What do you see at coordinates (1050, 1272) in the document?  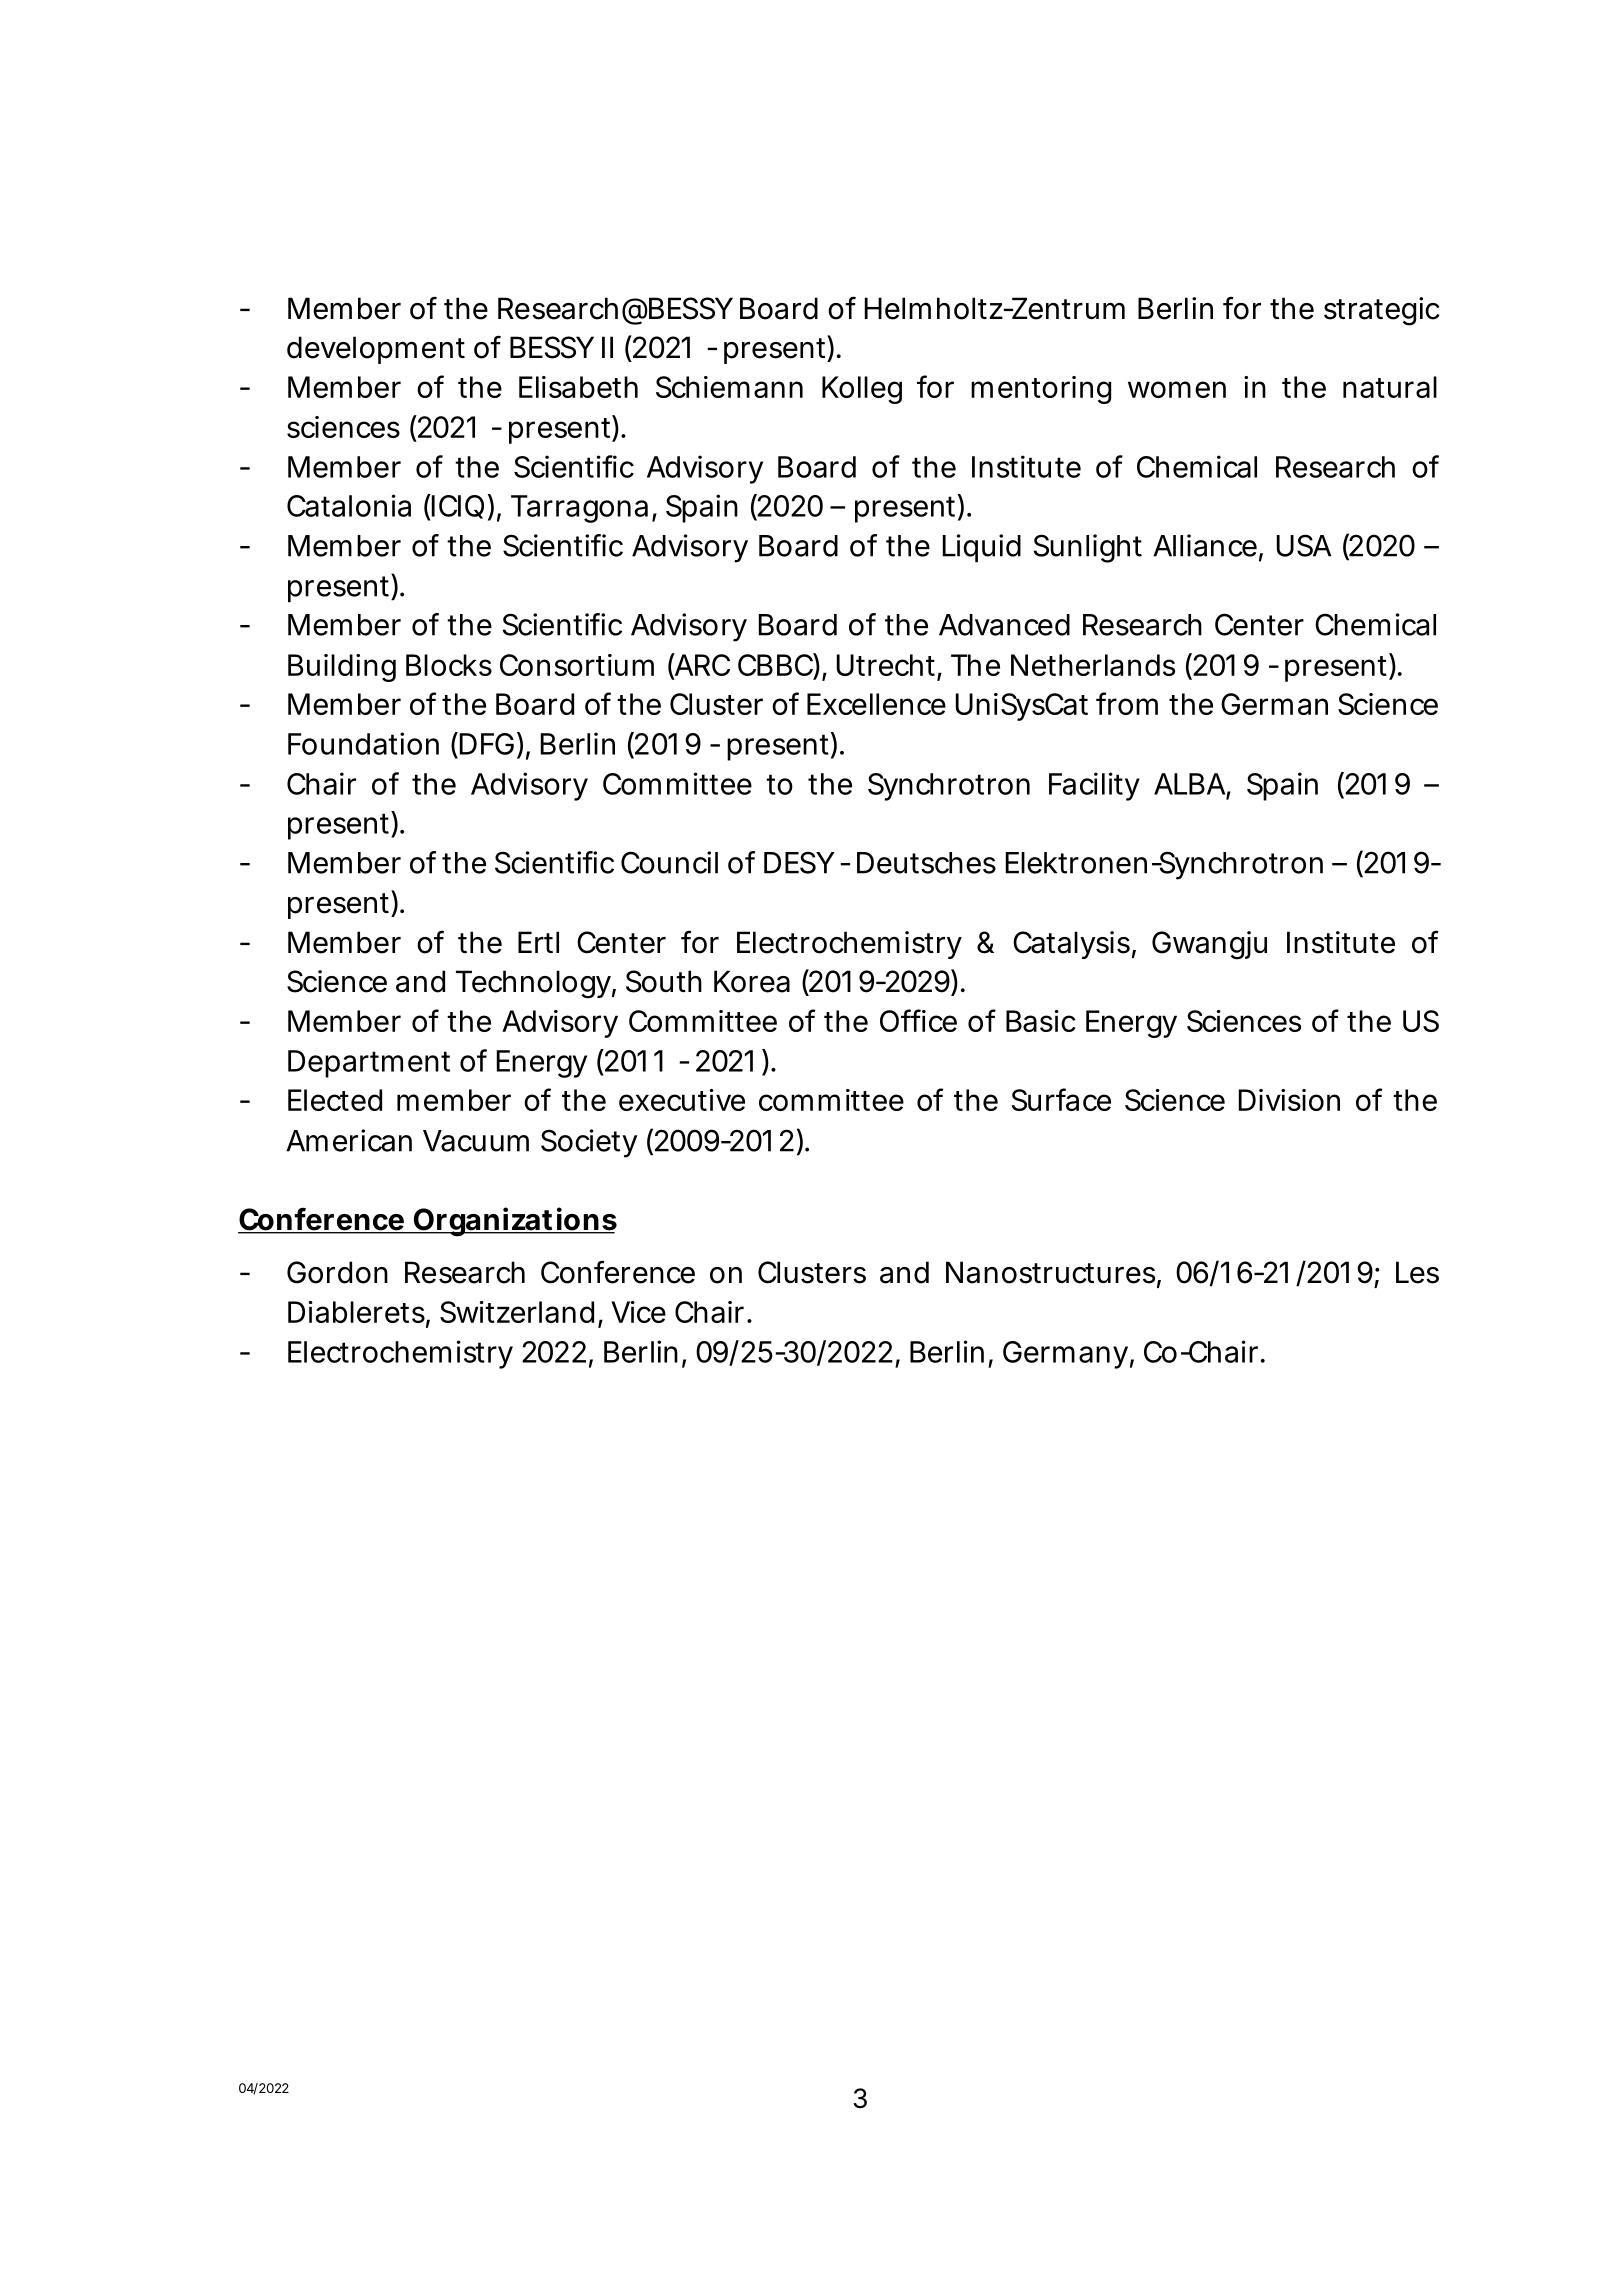 I see `Nanostructures` at bounding box center [1050, 1272].
